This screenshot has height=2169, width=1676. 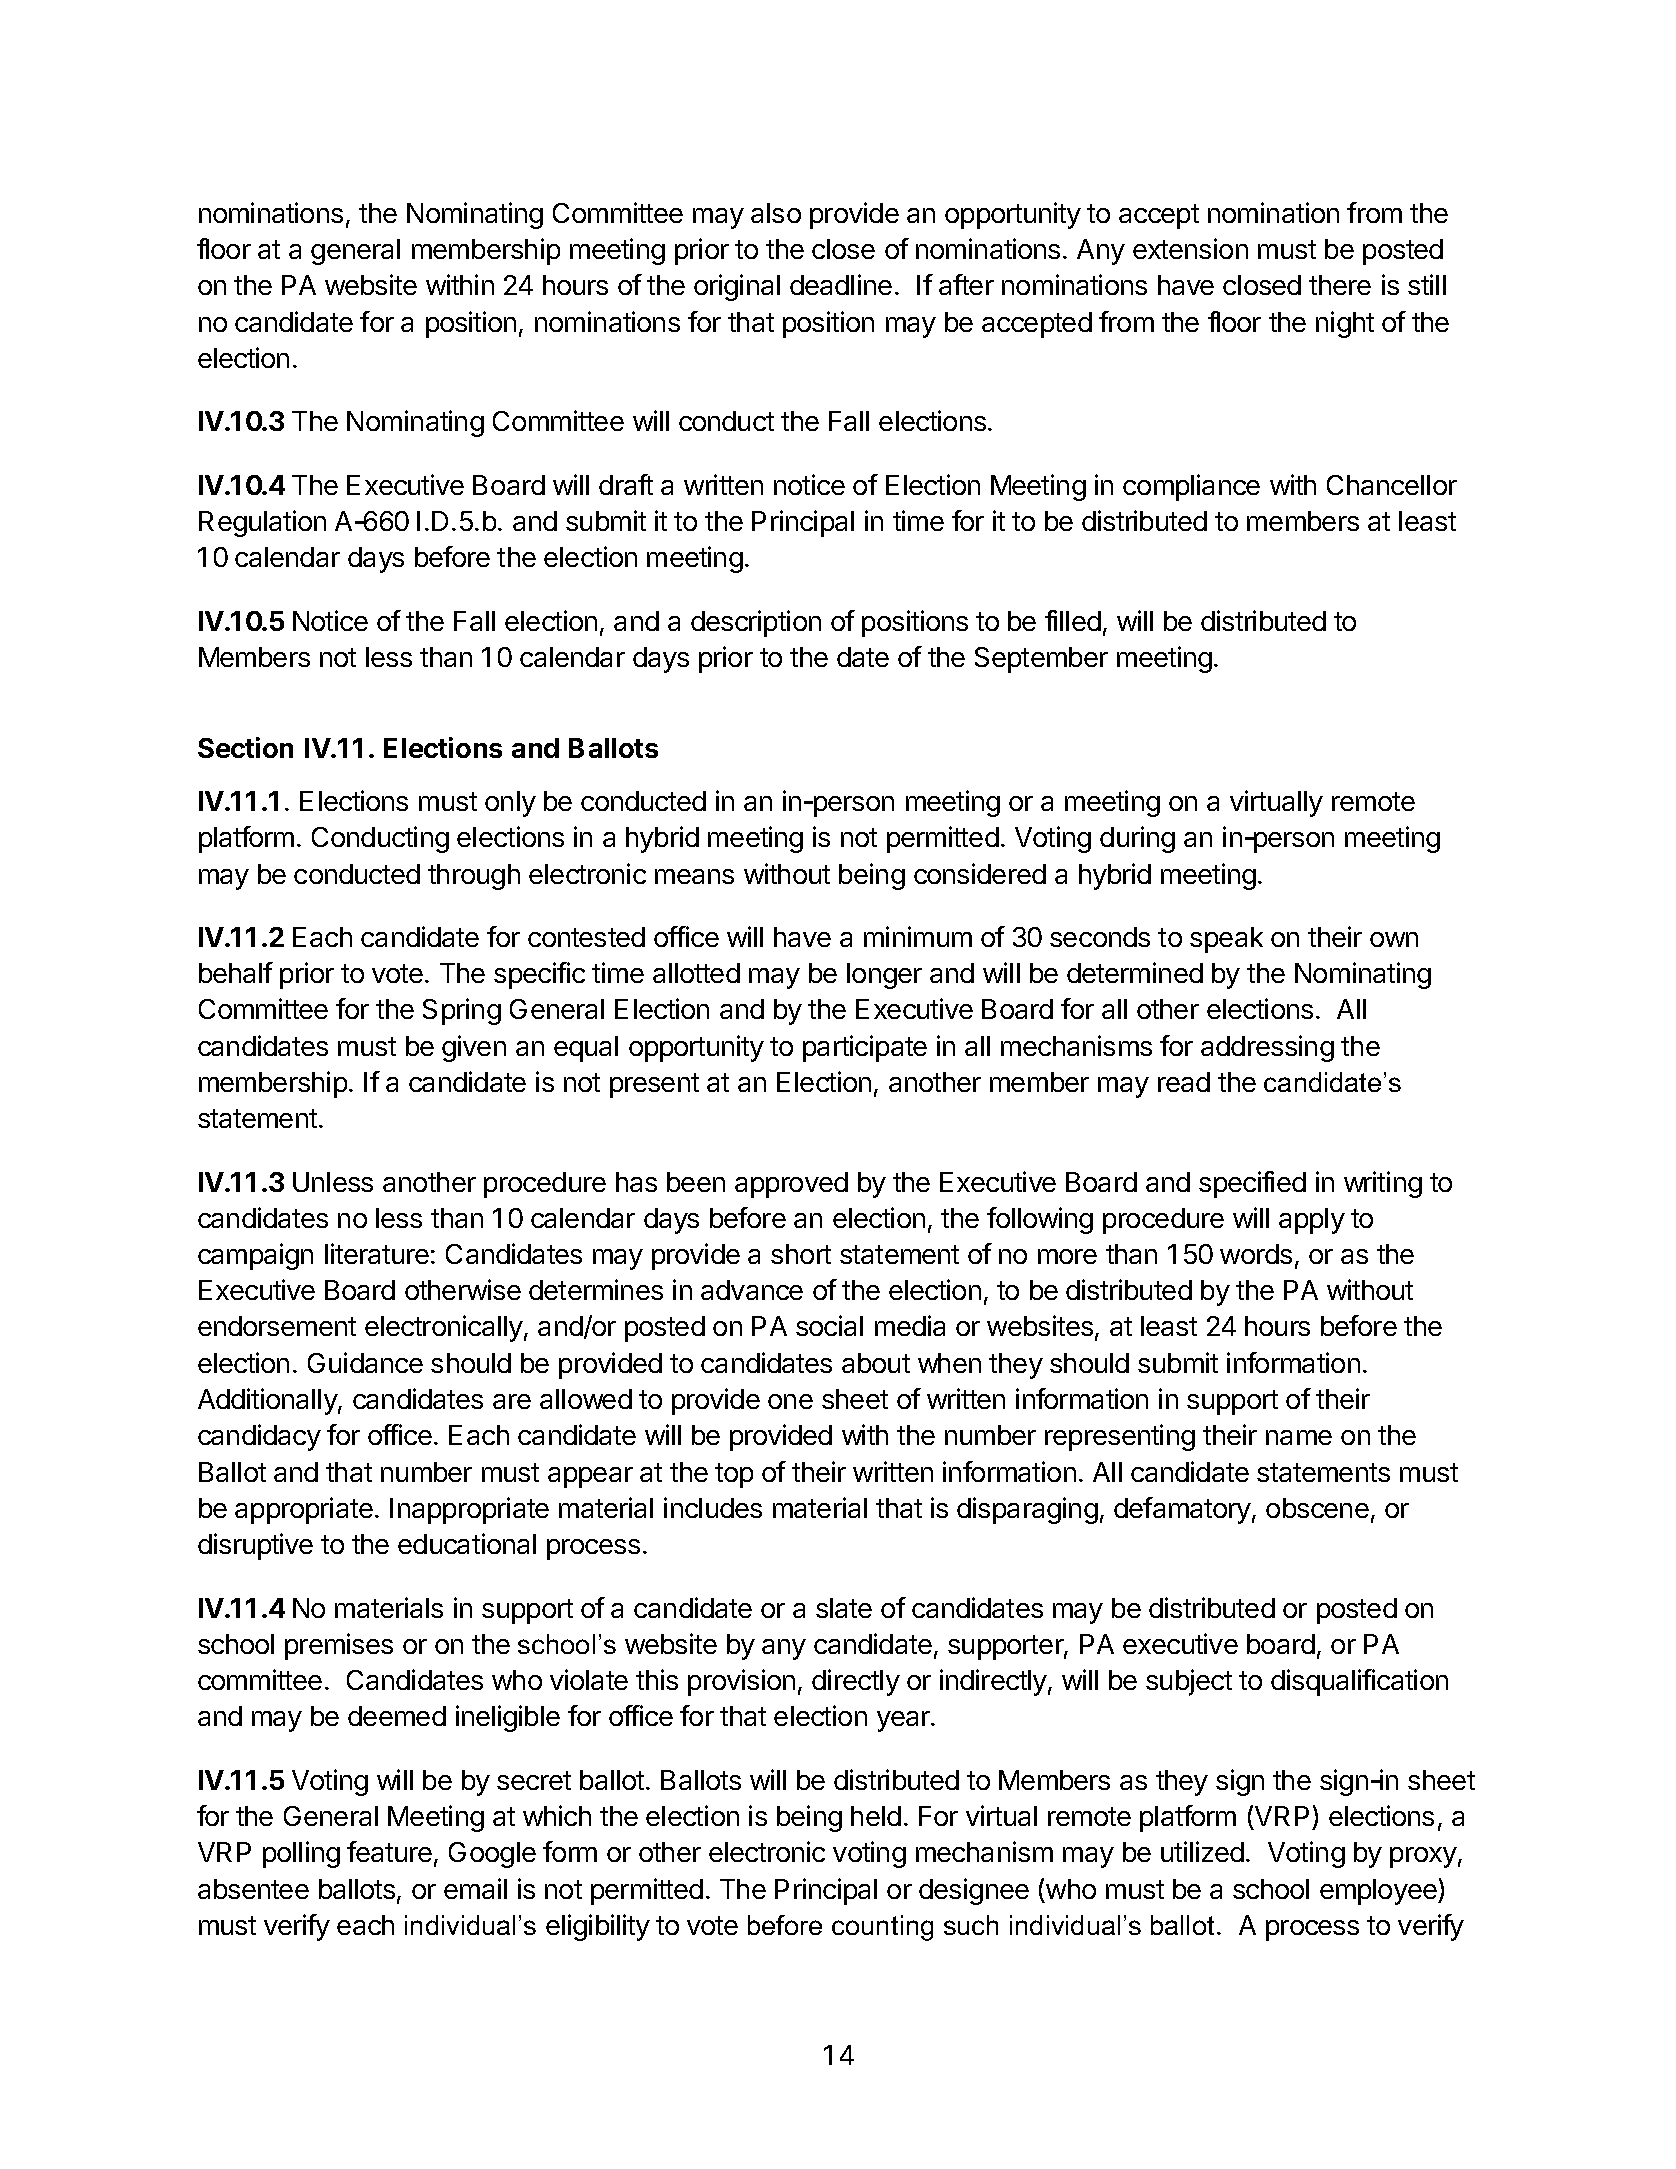 What do you see at coordinates (882, 1928) in the screenshot?
I see `counting` at bounding box center [882, 1928].
